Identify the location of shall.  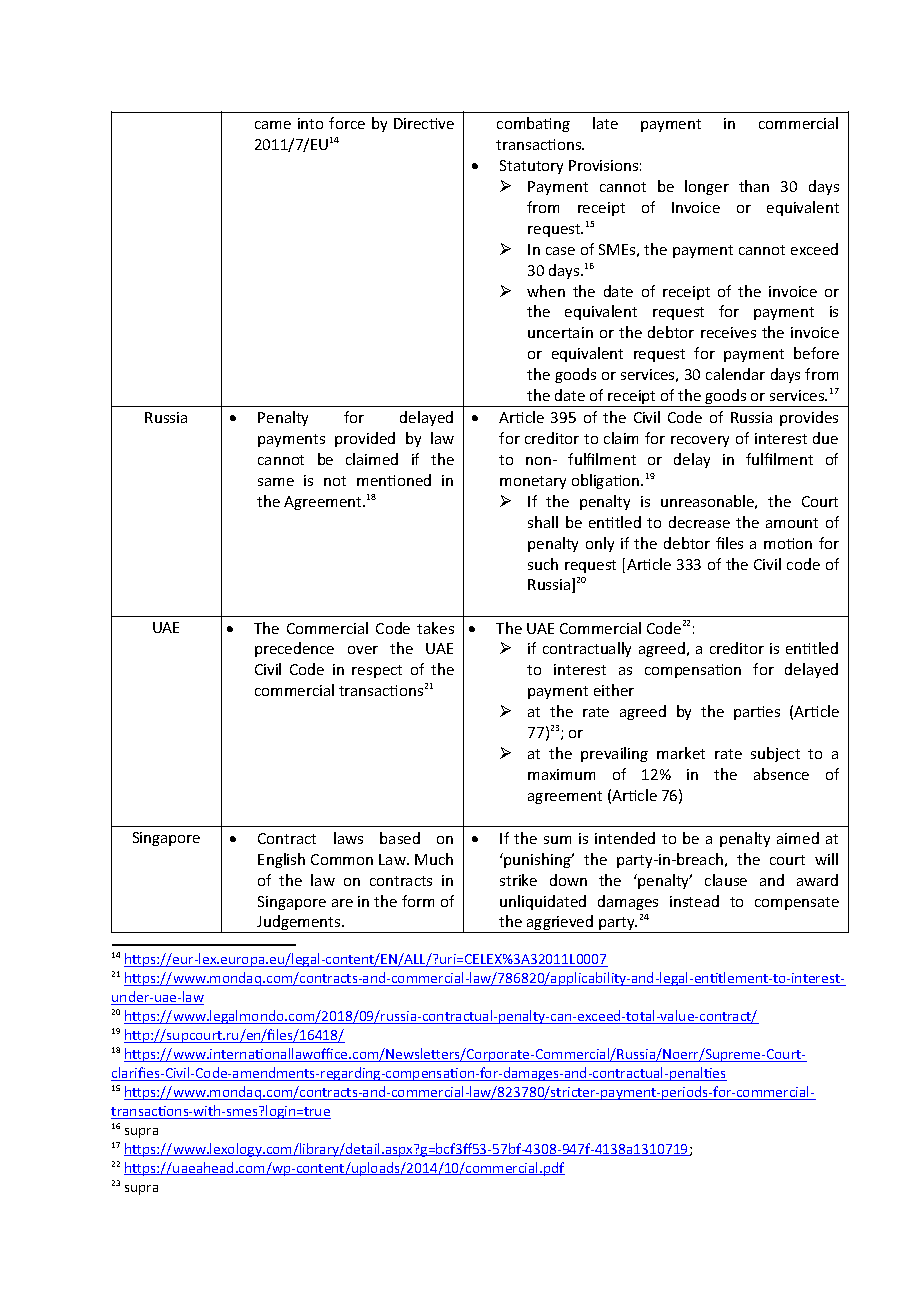
(543, 522).
